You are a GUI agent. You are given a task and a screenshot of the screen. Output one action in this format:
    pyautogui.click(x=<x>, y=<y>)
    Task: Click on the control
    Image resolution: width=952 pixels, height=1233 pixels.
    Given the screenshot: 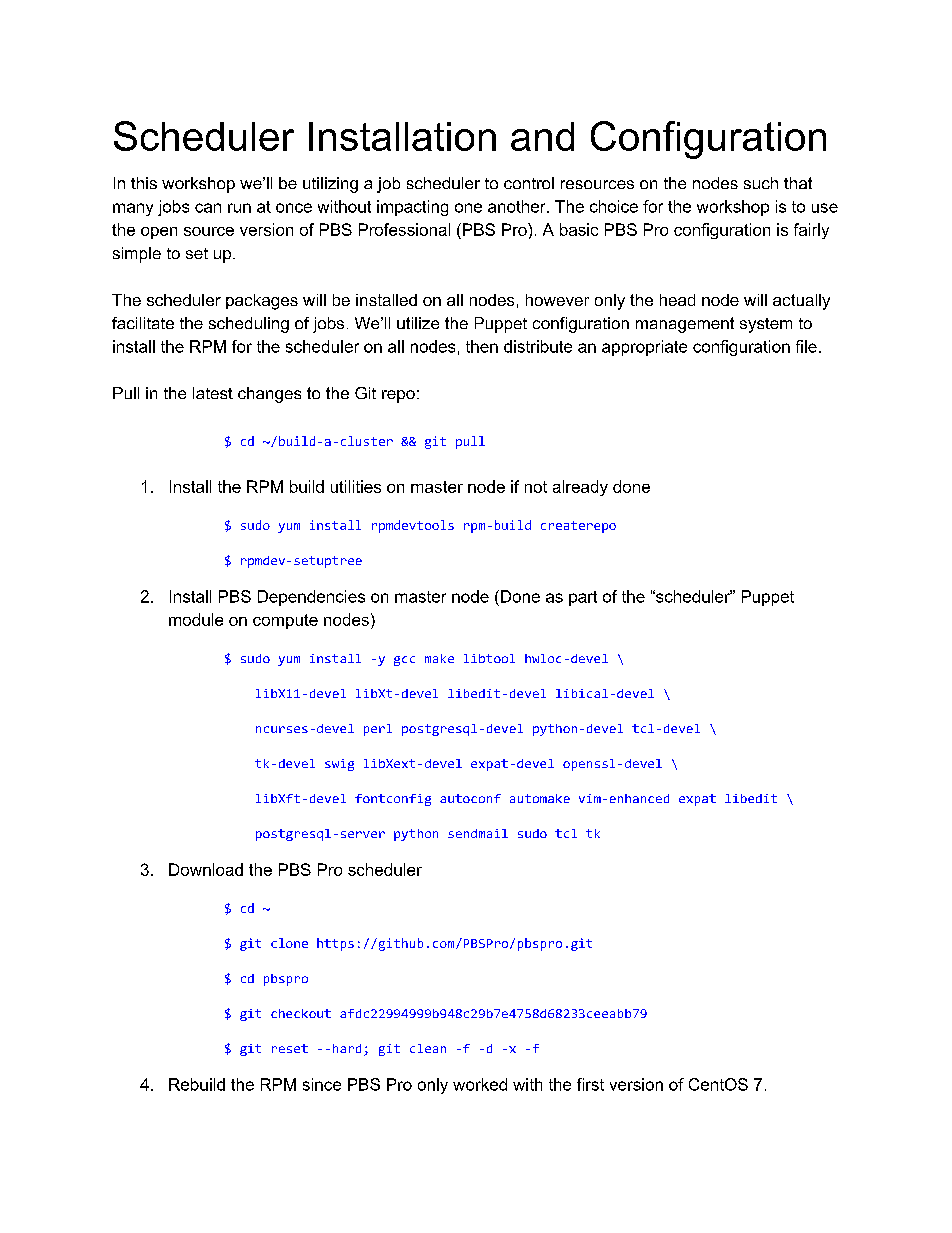 What is the action you would take?
    pyautogui.click(x=529, y=183)
